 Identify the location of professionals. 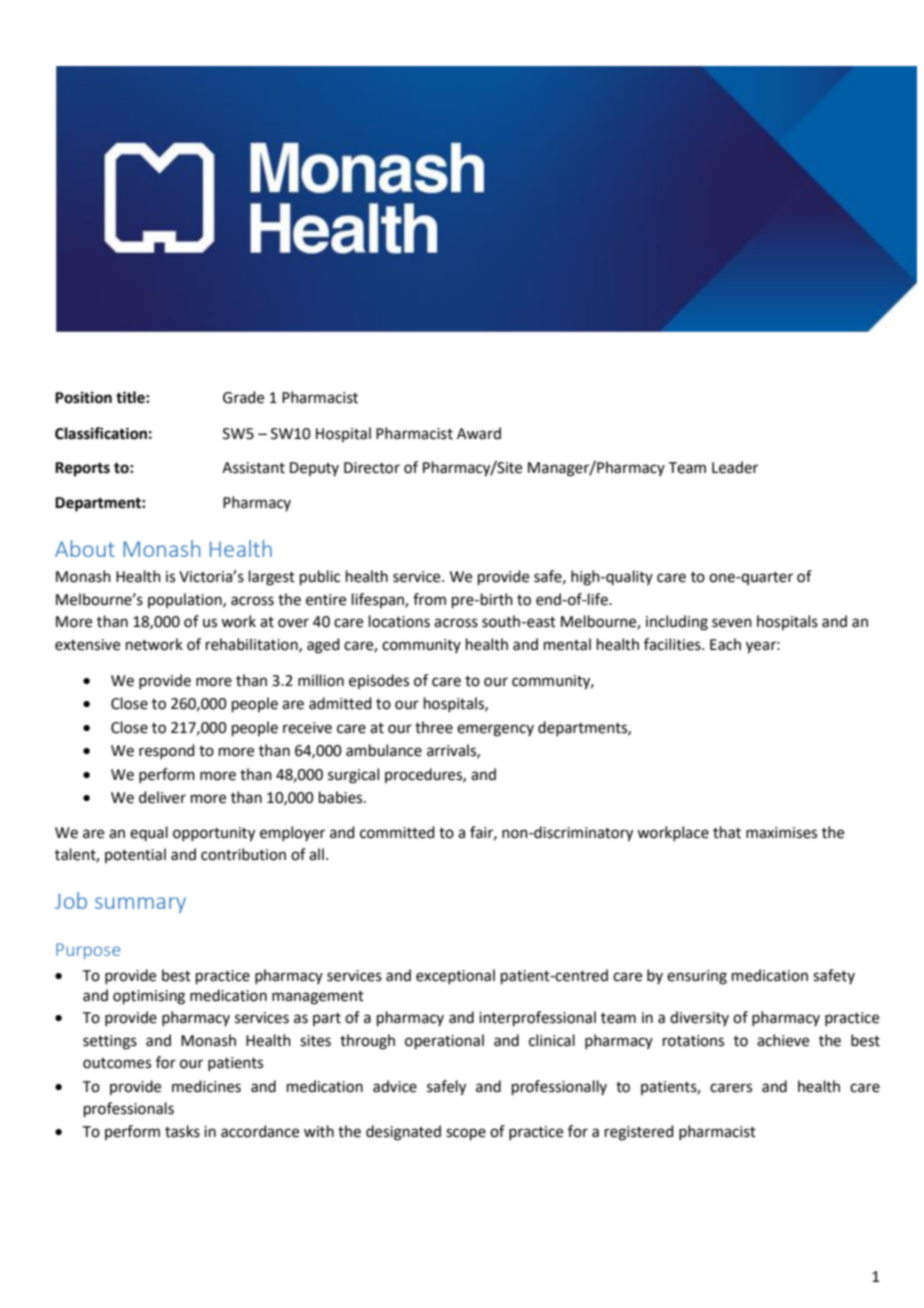
(129, 1109).
